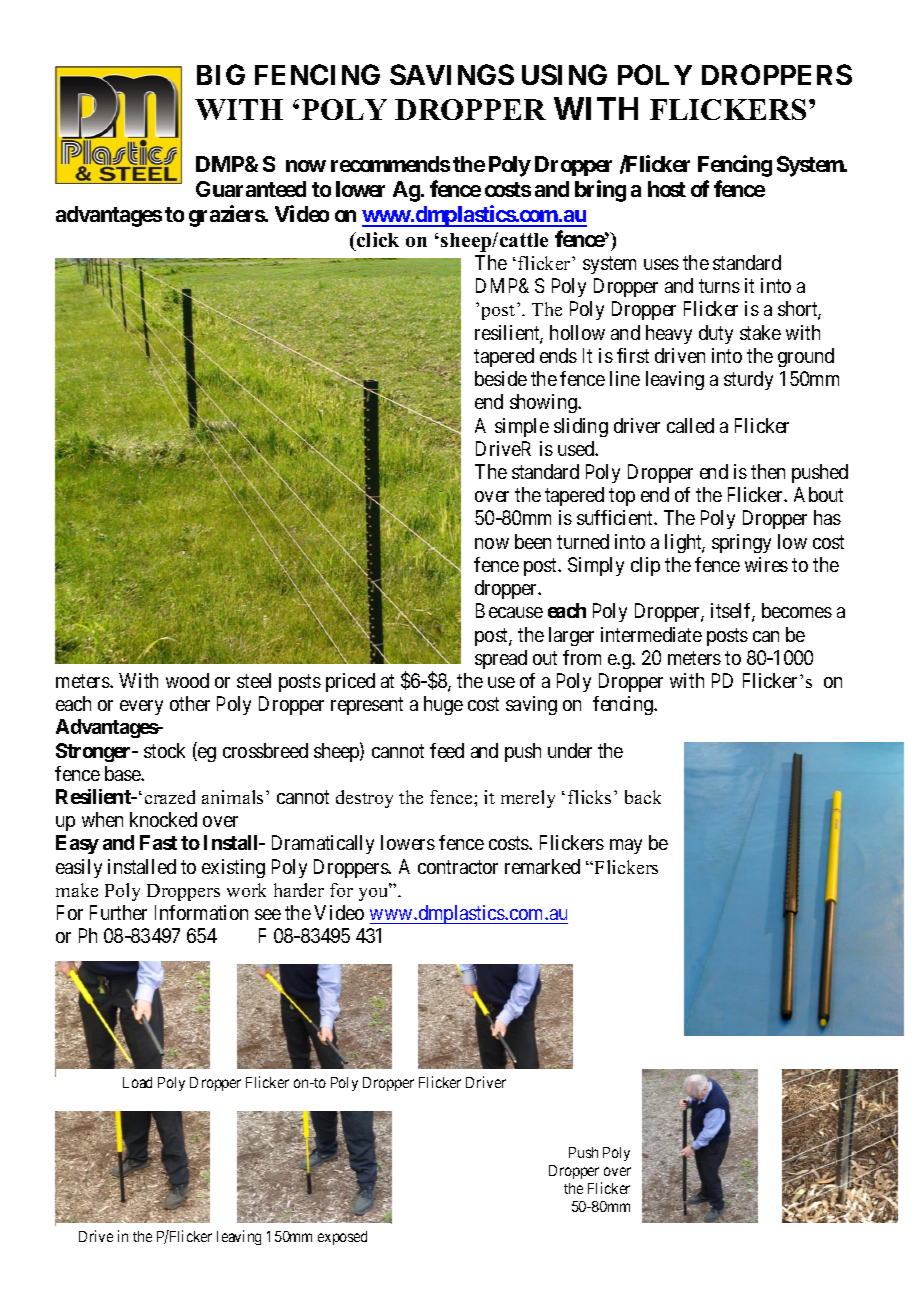 This image has width=924, height=1307. I want to click on exposed, so click(342, 1238).
